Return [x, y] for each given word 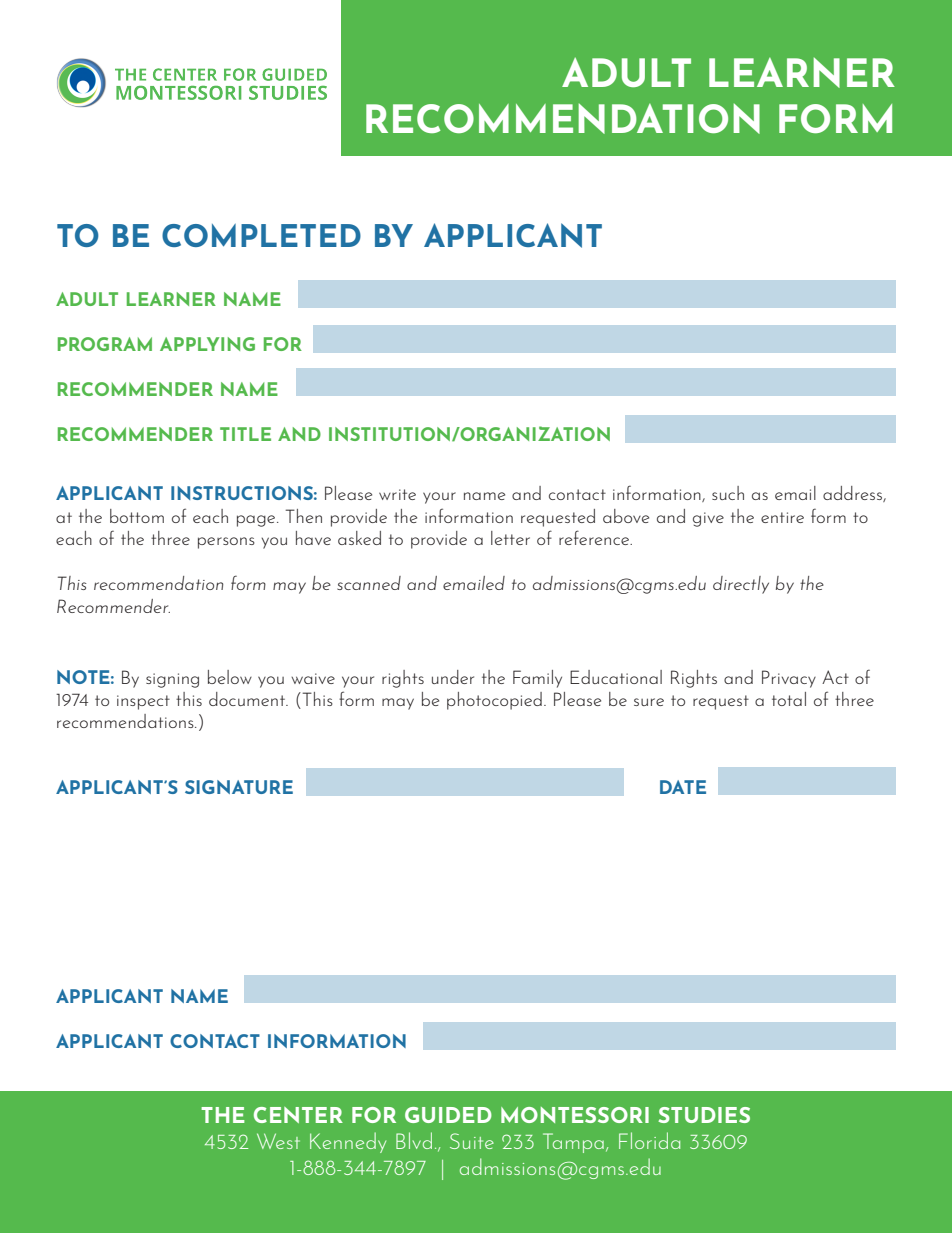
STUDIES [704, 1115]
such [728, 493]
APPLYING [207, 344]
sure [649, 702]
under [453, 677]
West [278, 1141]
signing [172, 680]
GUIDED [448, 1115]
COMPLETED [261, 235]
